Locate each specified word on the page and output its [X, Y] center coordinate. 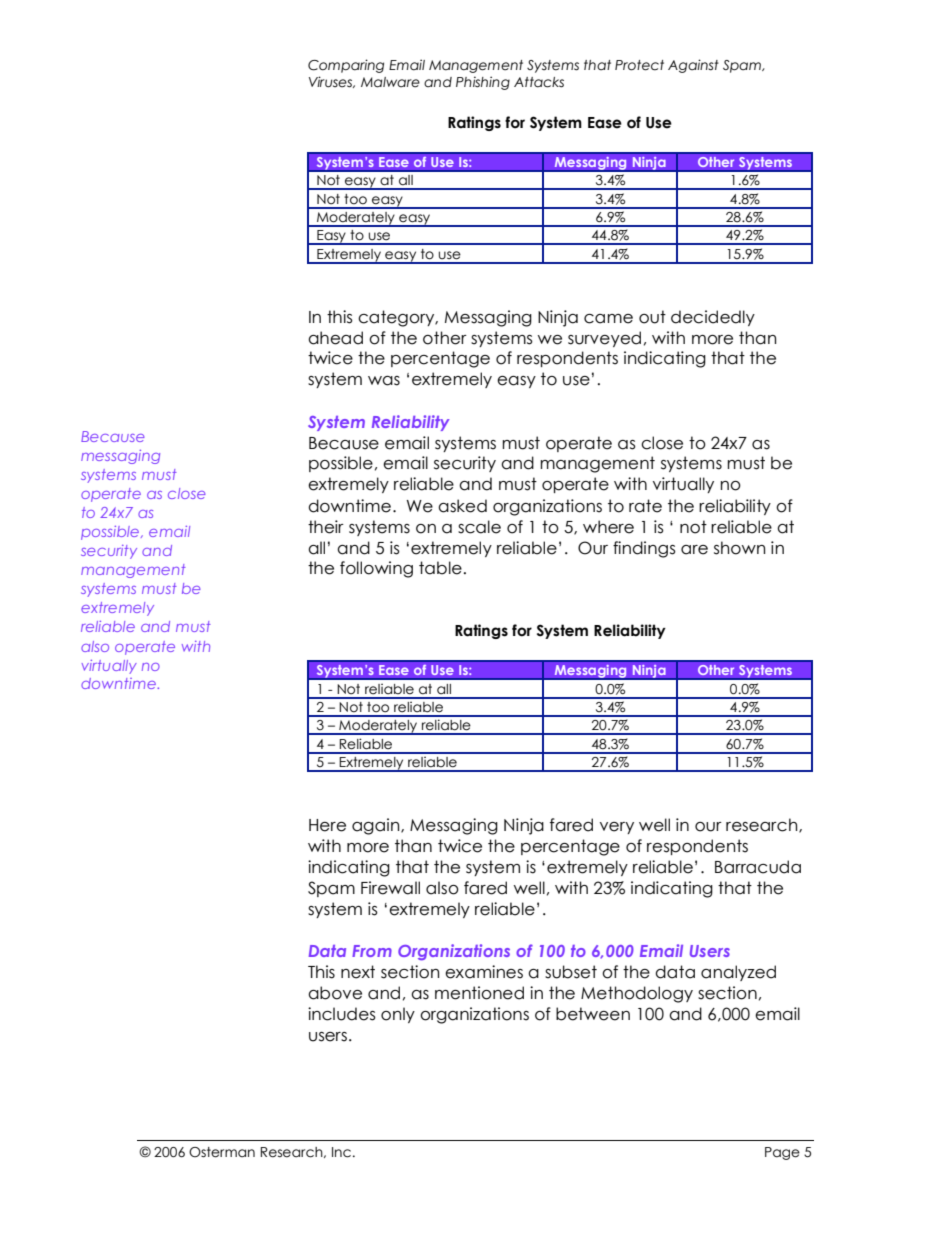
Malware [390, 82]
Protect [639, 65]
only [398, 1015]
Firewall [390, 888]
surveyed [604, 339]
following [376, 569]
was [384, 381]
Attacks [539, 82]
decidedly [713, 318]
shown [739, 548]
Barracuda [758, 867]
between [593, 1014]
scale [479, 527]
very [617, 828]
